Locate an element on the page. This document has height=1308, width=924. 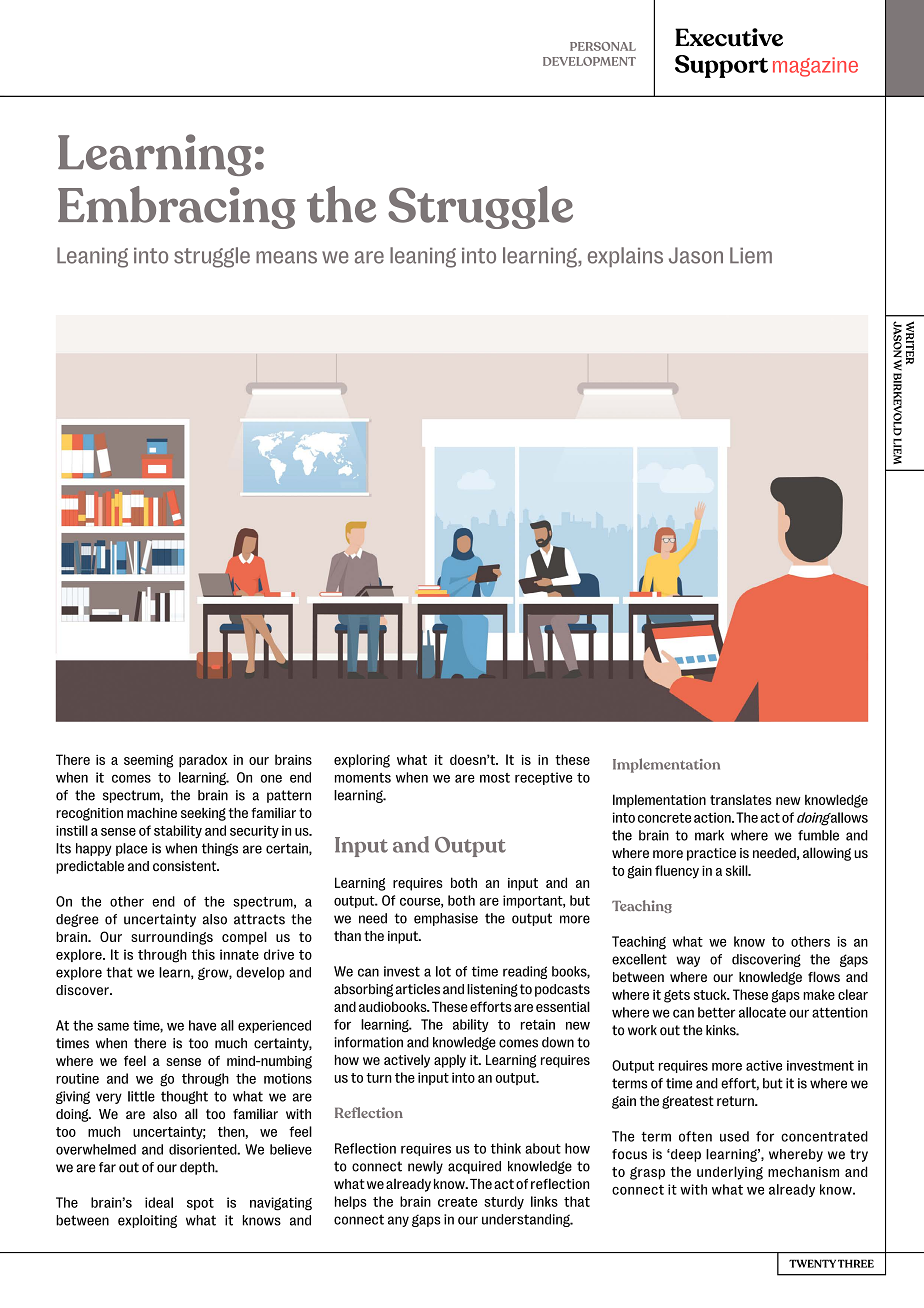
most is located at coordinates (495, 778).
